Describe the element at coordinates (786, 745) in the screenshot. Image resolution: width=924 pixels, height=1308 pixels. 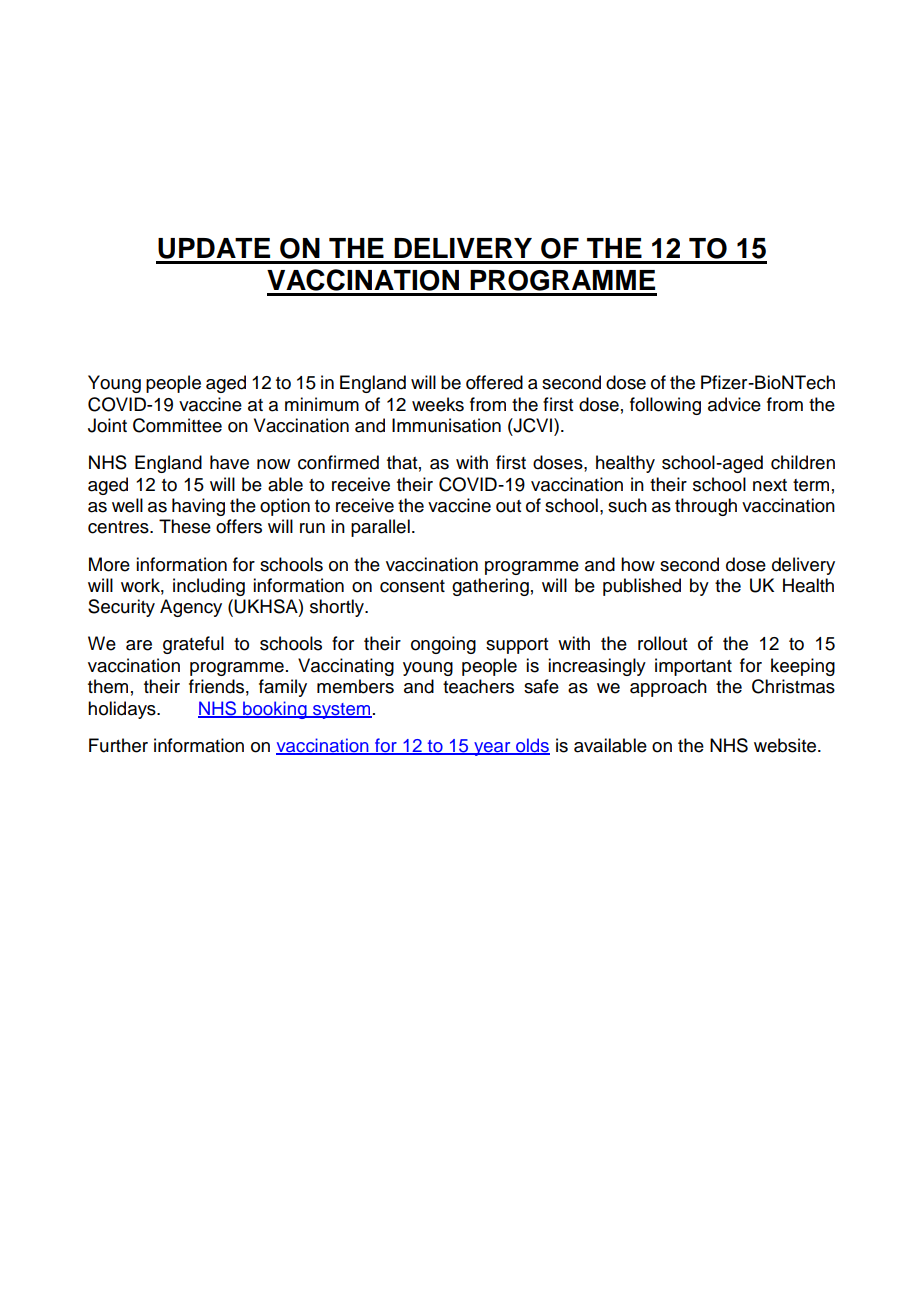
I see `website` at that location.
